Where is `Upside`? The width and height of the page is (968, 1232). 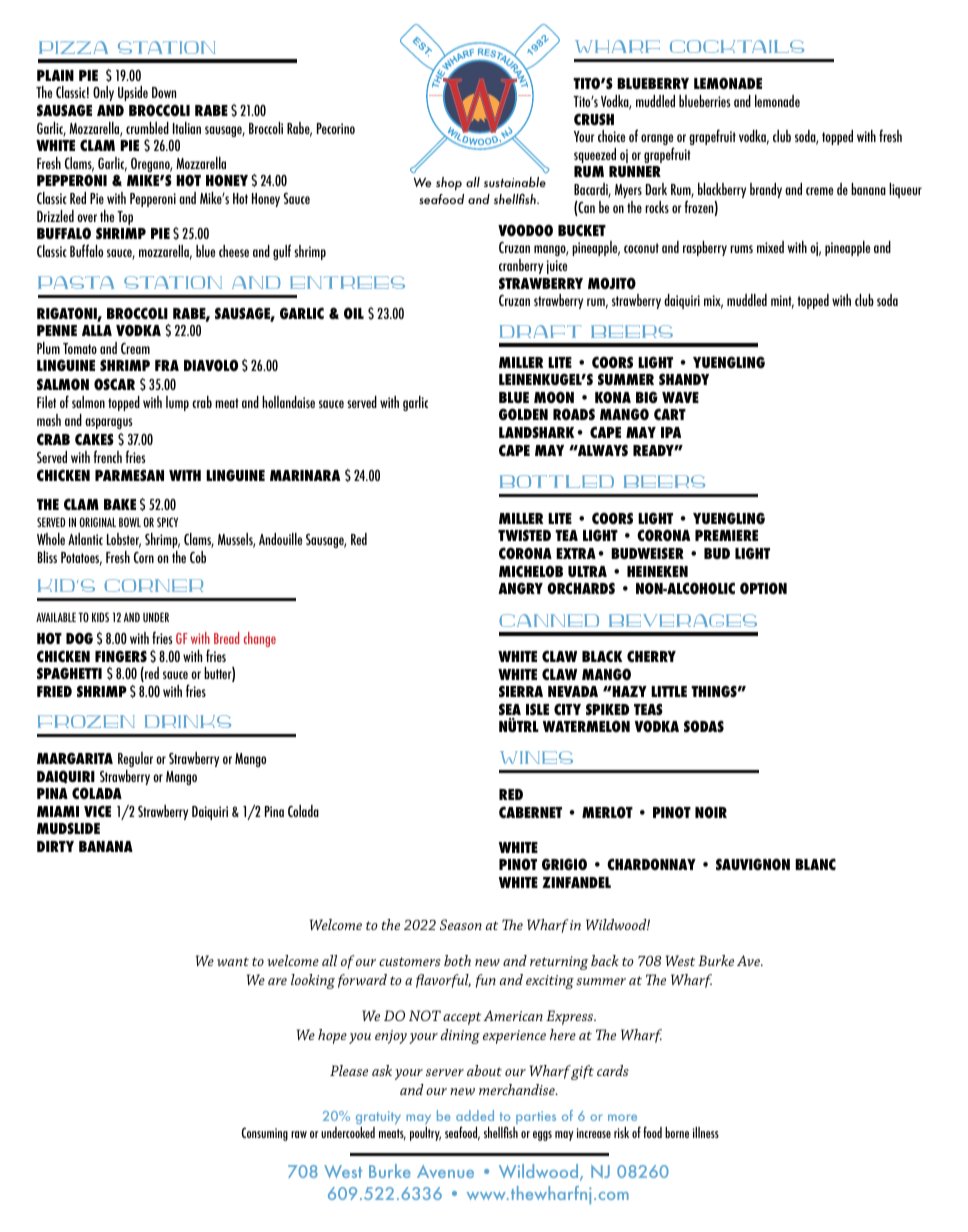 Upside is located at coordinates (133, 93).
